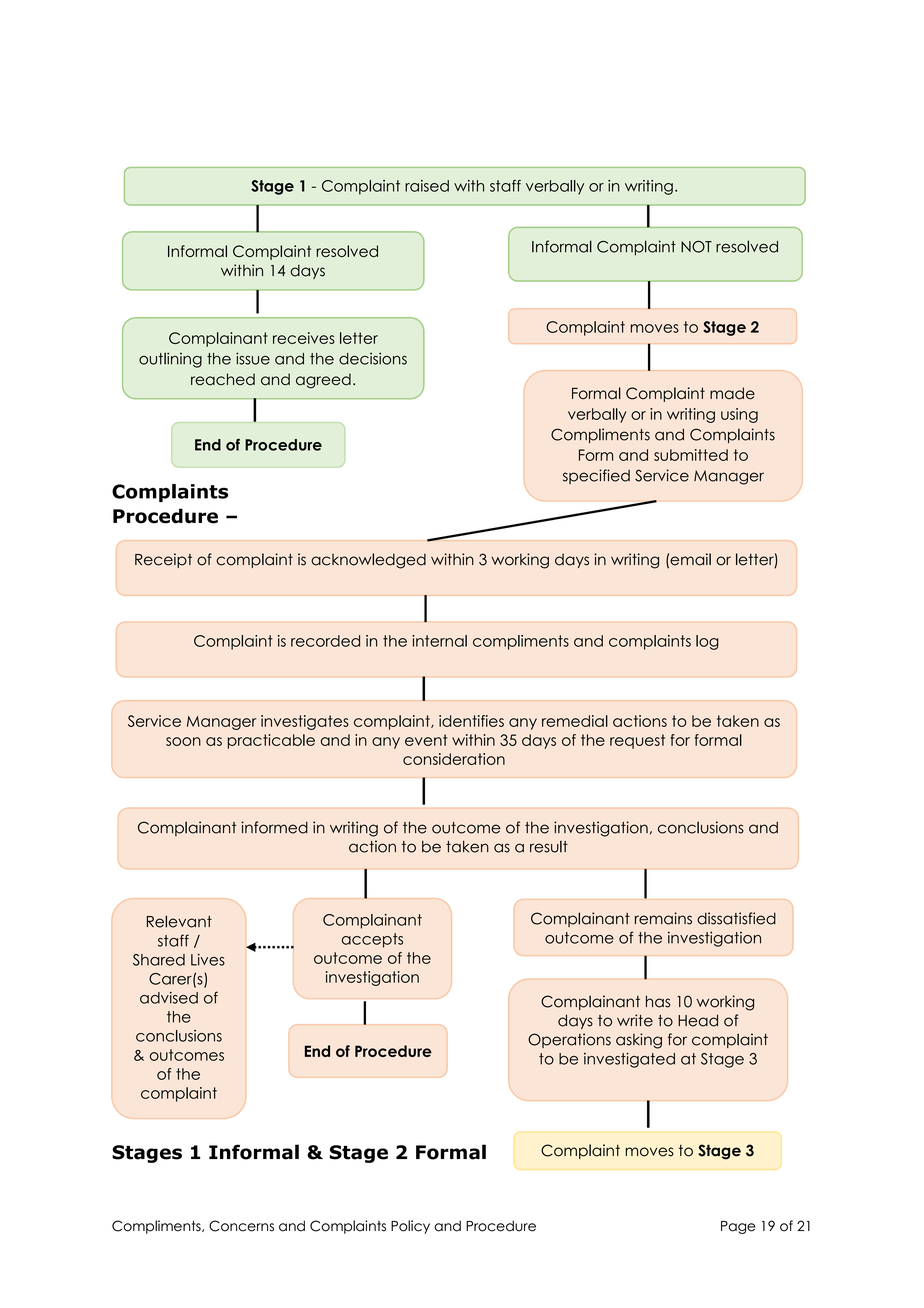  I want to click on NOT, so click(696, 247).
